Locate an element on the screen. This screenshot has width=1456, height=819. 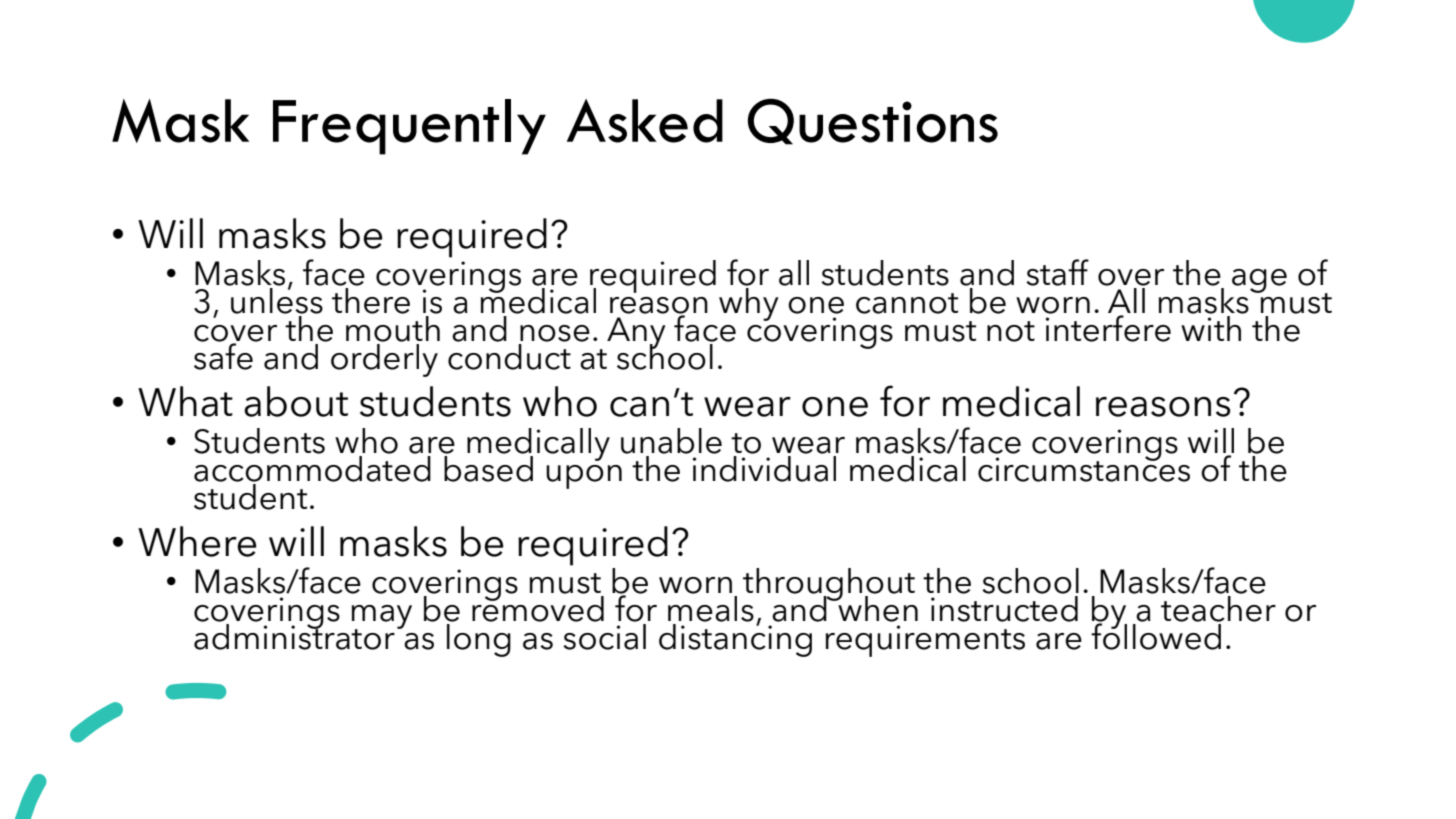
Questions is located at coordinates (873, 121).
